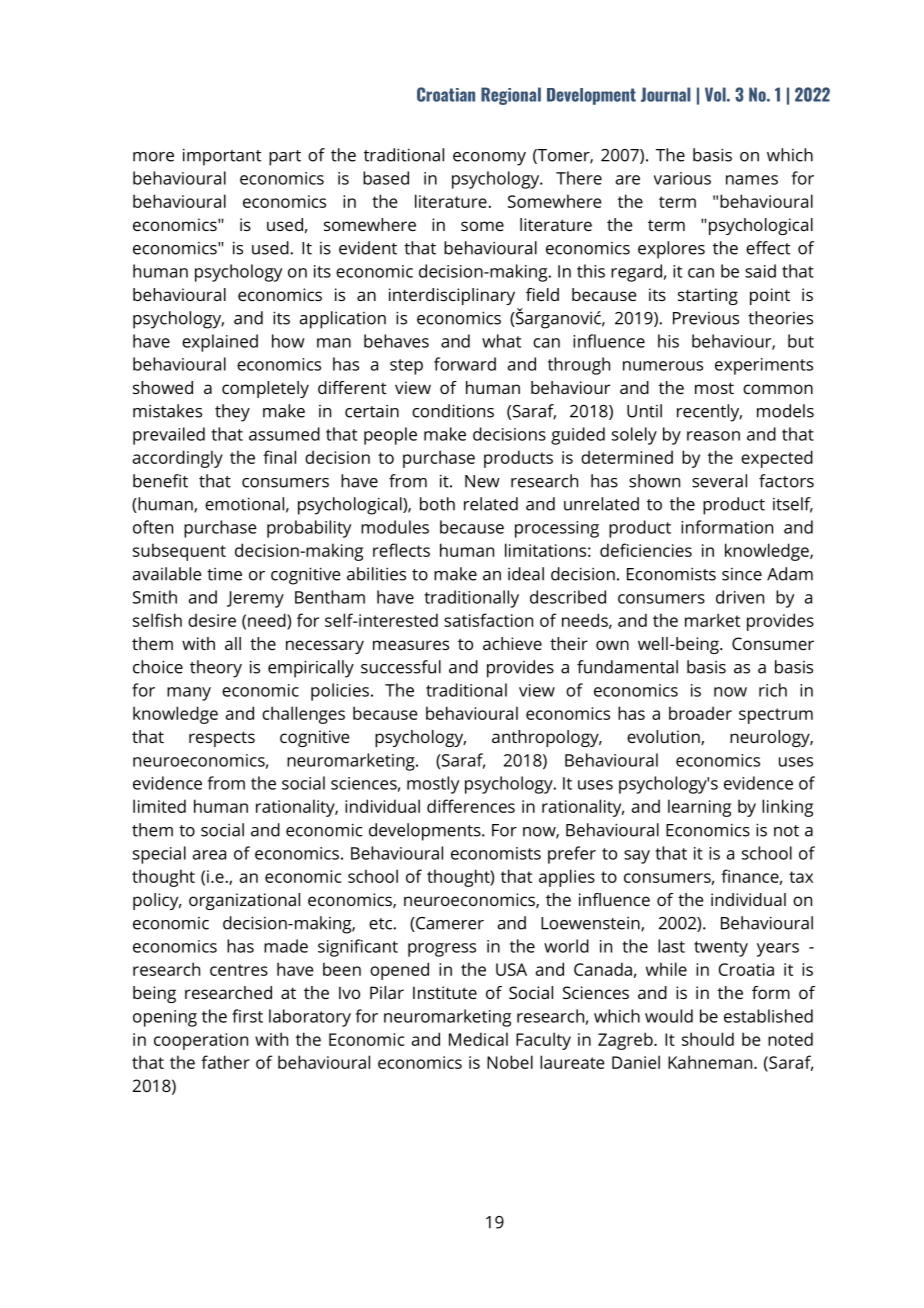  Describe the element at coordinates (478, 1039) in the page. I see `Medical` at that location.
